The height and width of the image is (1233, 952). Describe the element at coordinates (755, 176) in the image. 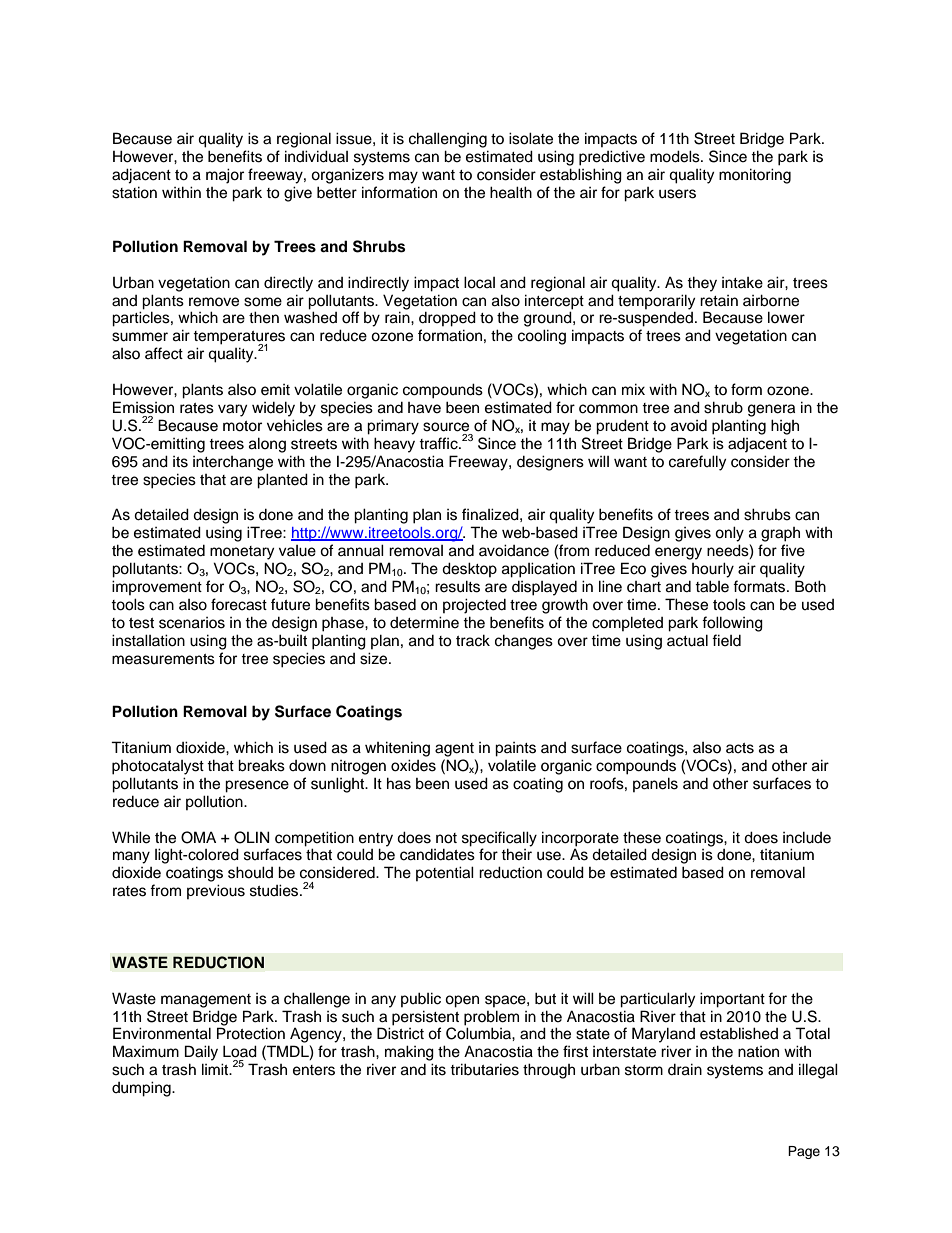

I see `monitoring` at that location.
